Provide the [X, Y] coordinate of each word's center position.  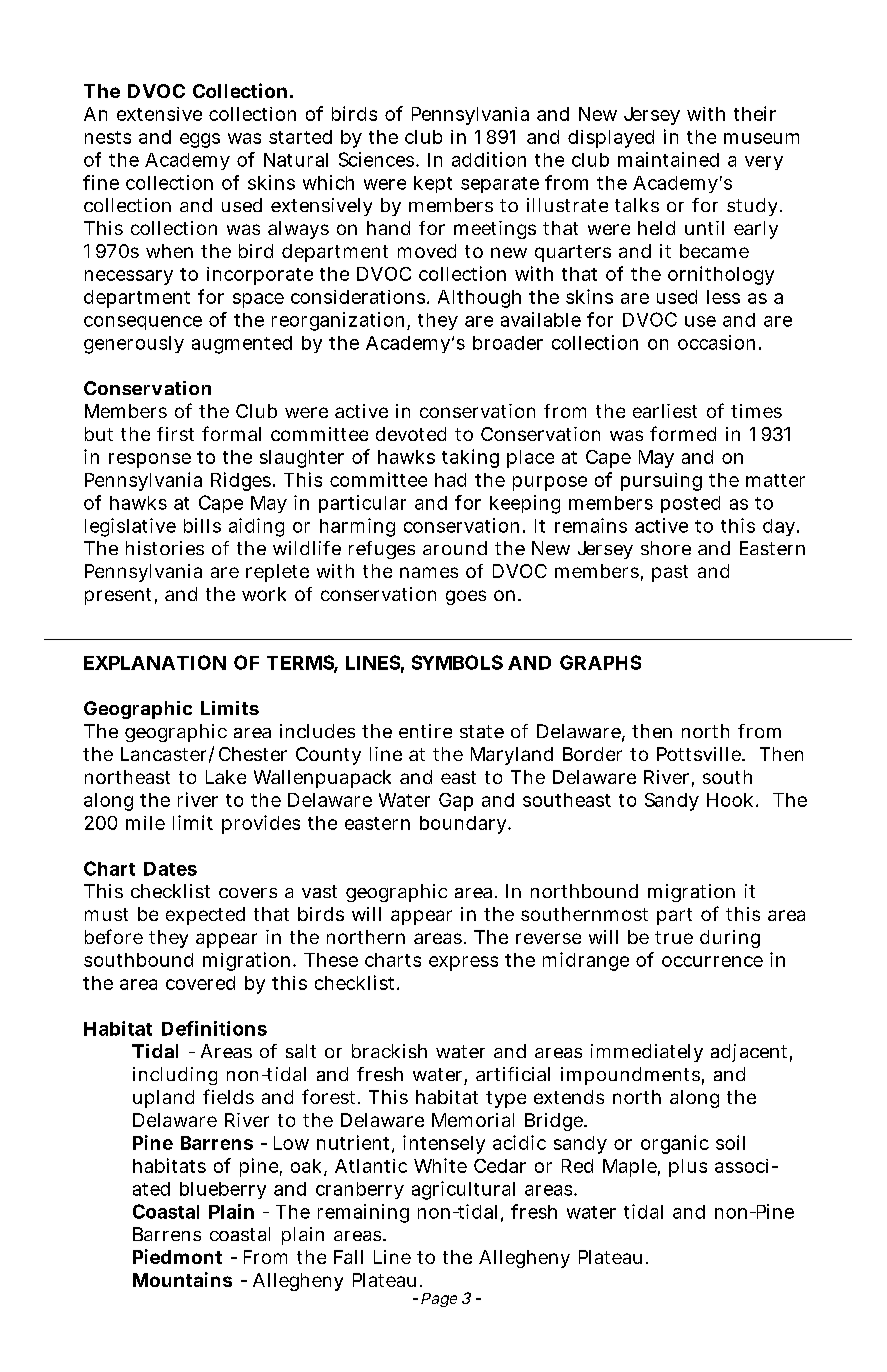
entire [425, 731]
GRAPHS [600, 662]
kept [433, 184]
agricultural [463, 1190]
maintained [668, 159]
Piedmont [177, 1256]
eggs [200, 140]
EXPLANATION [155, 662]
